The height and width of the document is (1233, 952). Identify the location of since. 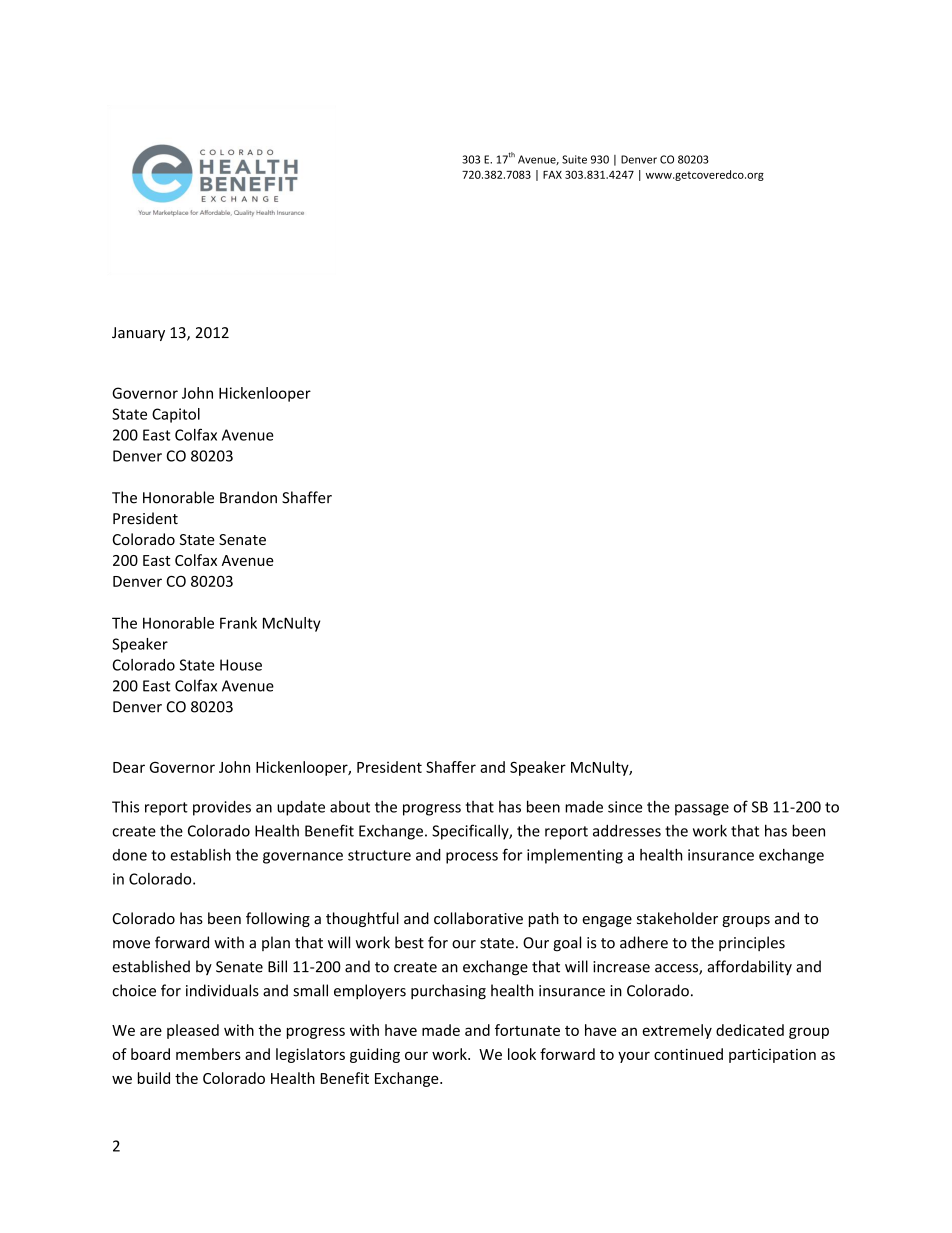
(625, 807).
